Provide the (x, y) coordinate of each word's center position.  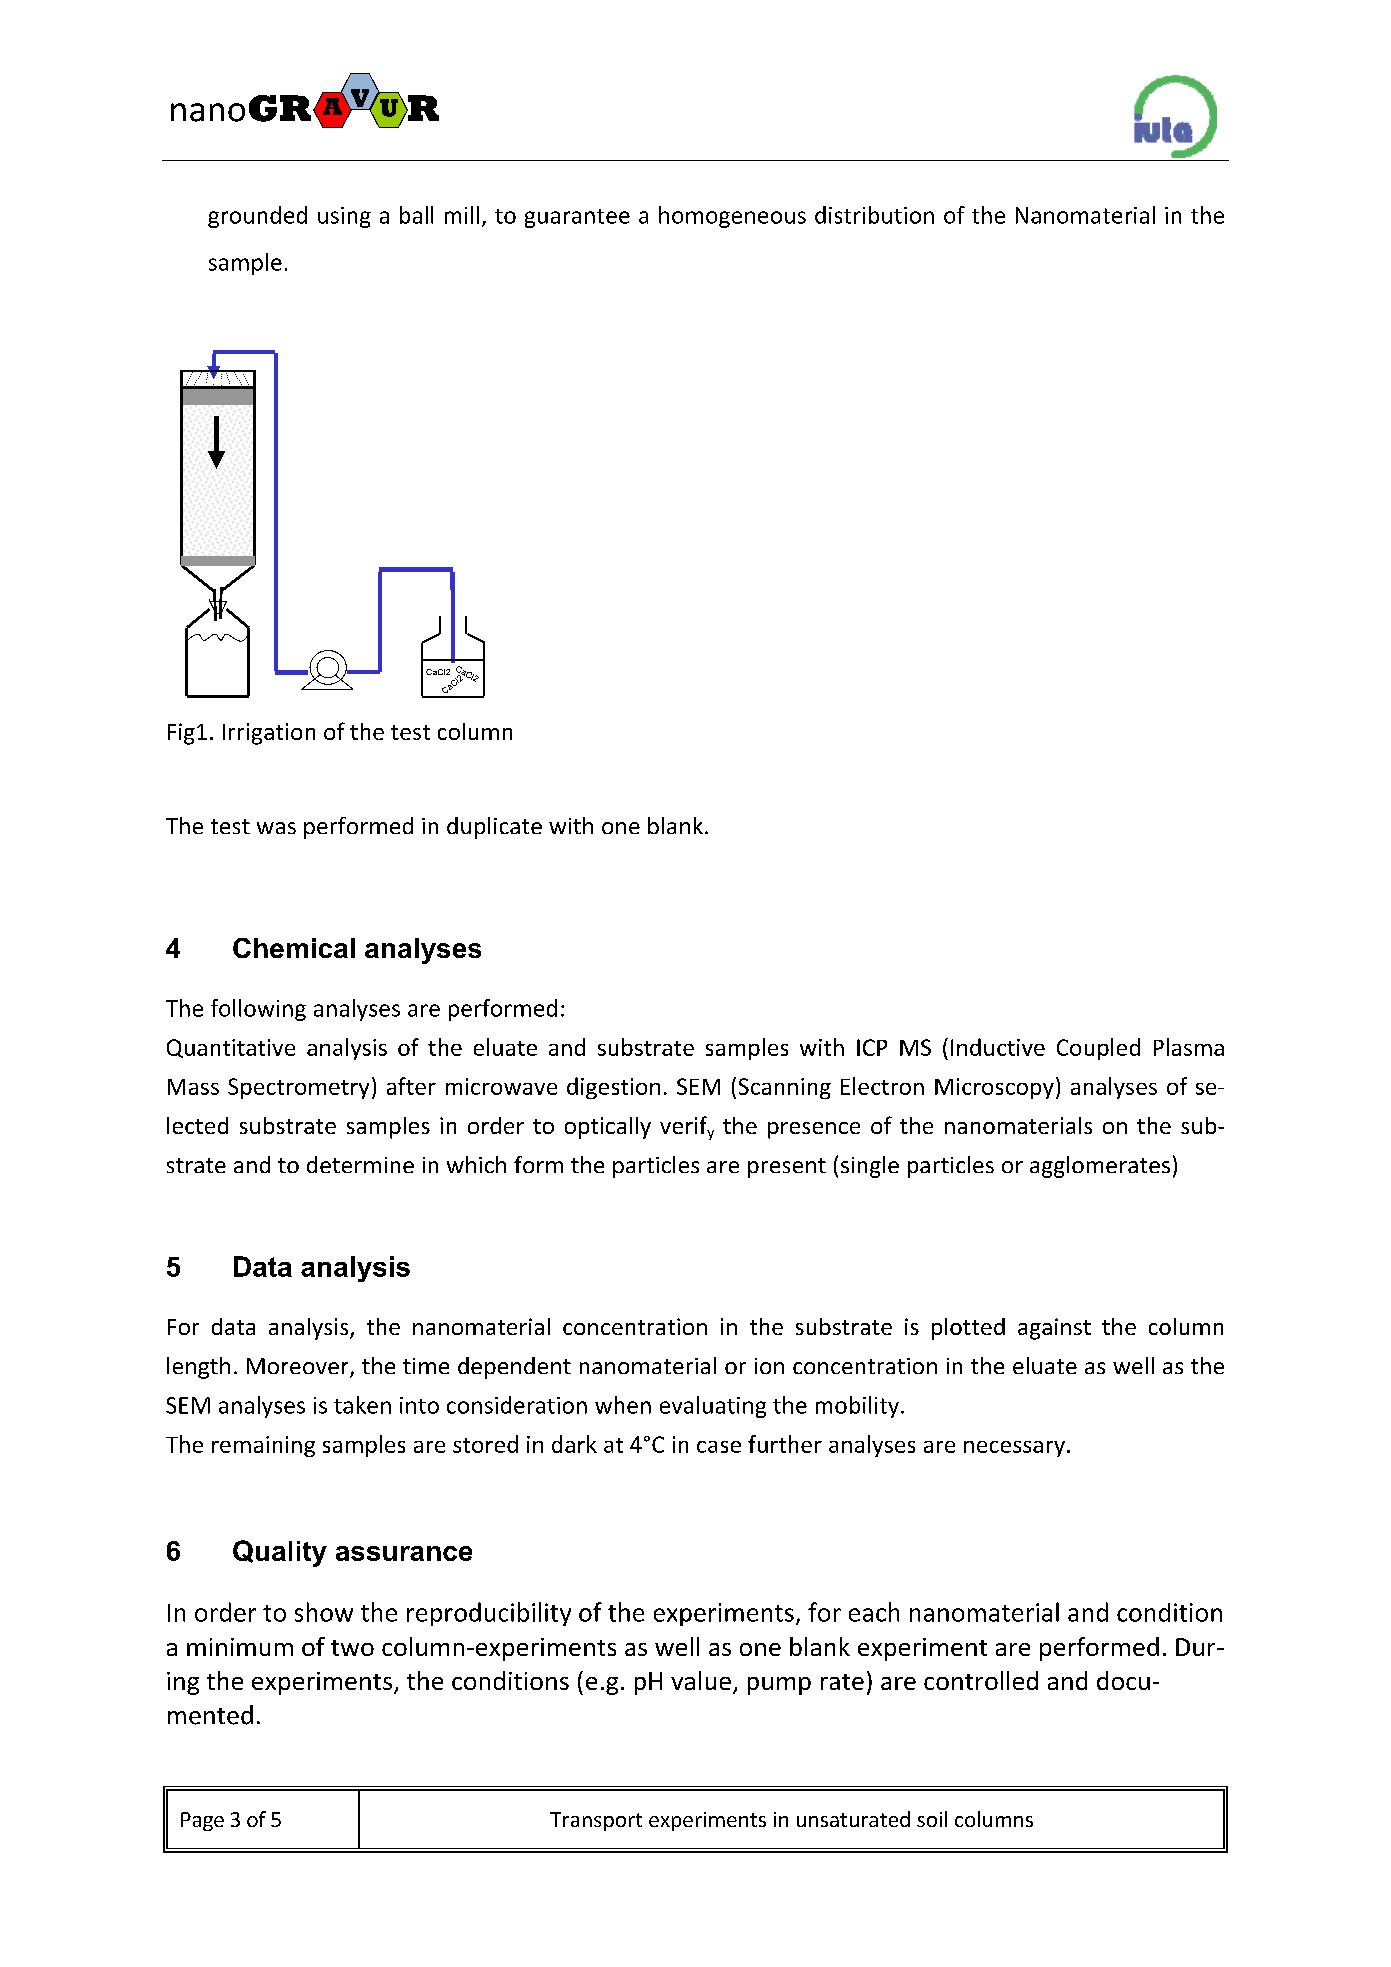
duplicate (494, 828)
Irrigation (269, 734)
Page (202, 1821)
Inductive (998, 1047)
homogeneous (732, 217)
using (344, 217)
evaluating (713, 1407)
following (258, 1010)
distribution (874, 215)
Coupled (1098, 1049)
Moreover (299, 1367)
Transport (596, 1821)
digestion (613, 1088)
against (1054, 1329)
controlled (981, 1680)
